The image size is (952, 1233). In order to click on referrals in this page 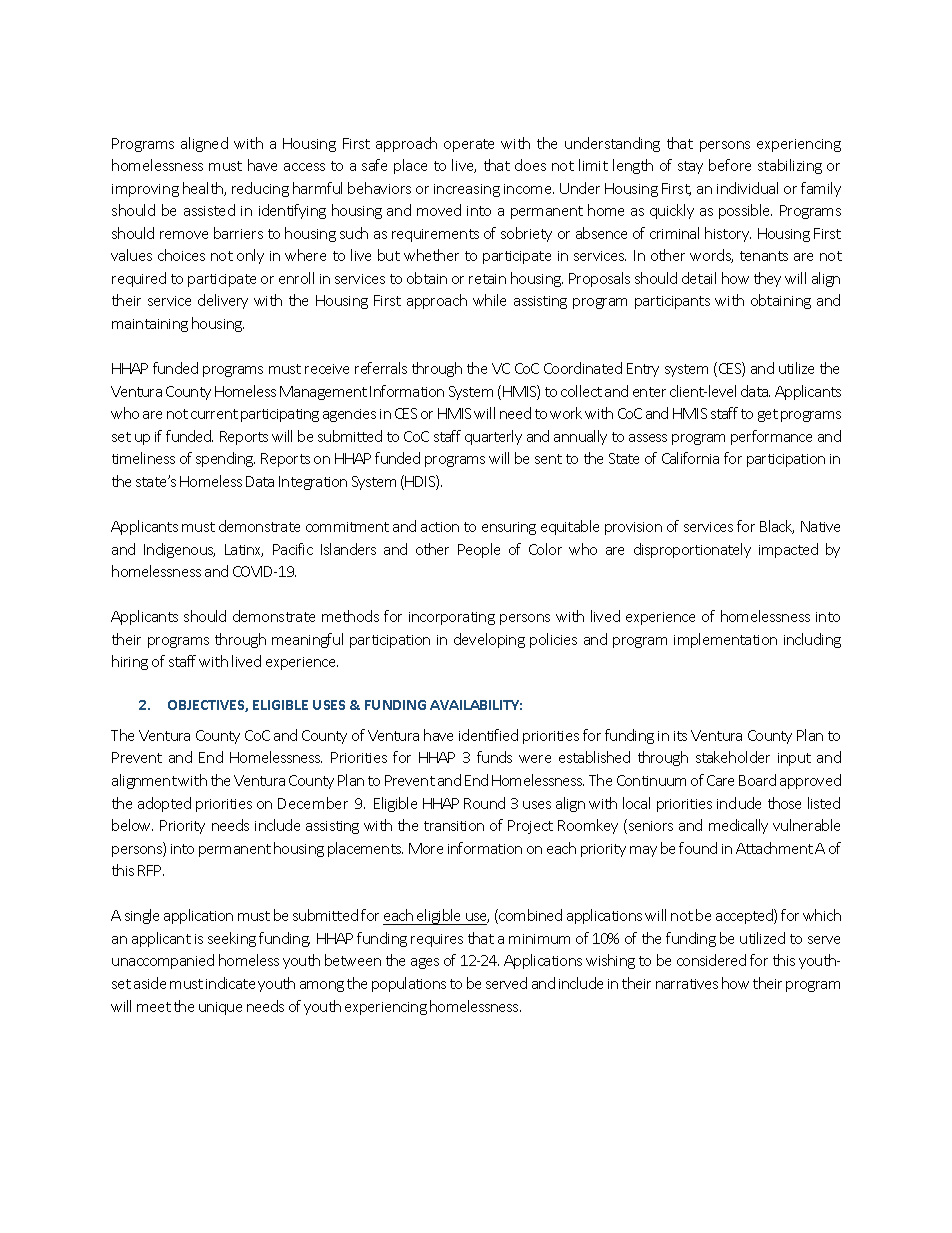, I will do `click(381, 368)`.
